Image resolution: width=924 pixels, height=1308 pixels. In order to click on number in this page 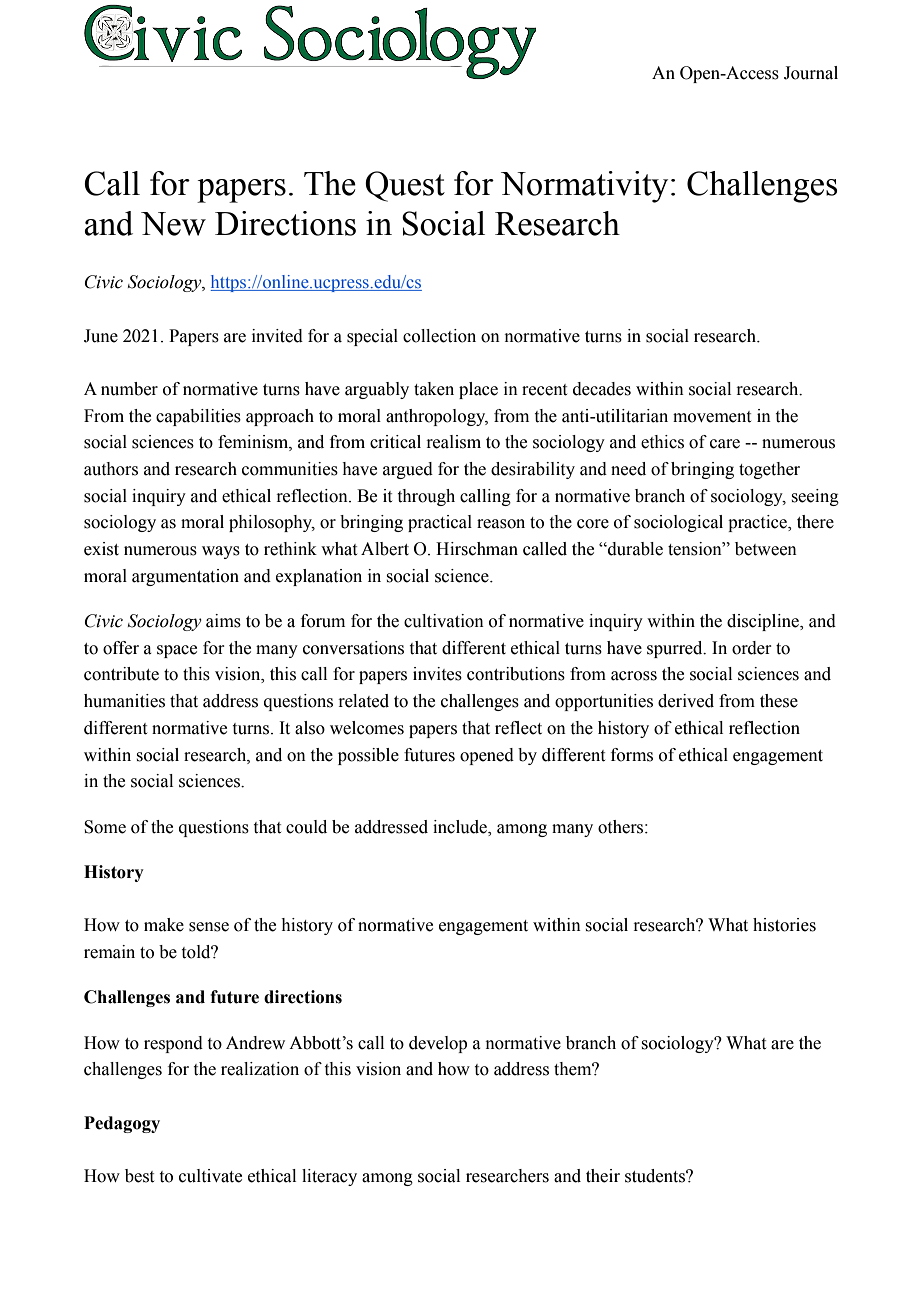, I will do `click(129, 389)`.
